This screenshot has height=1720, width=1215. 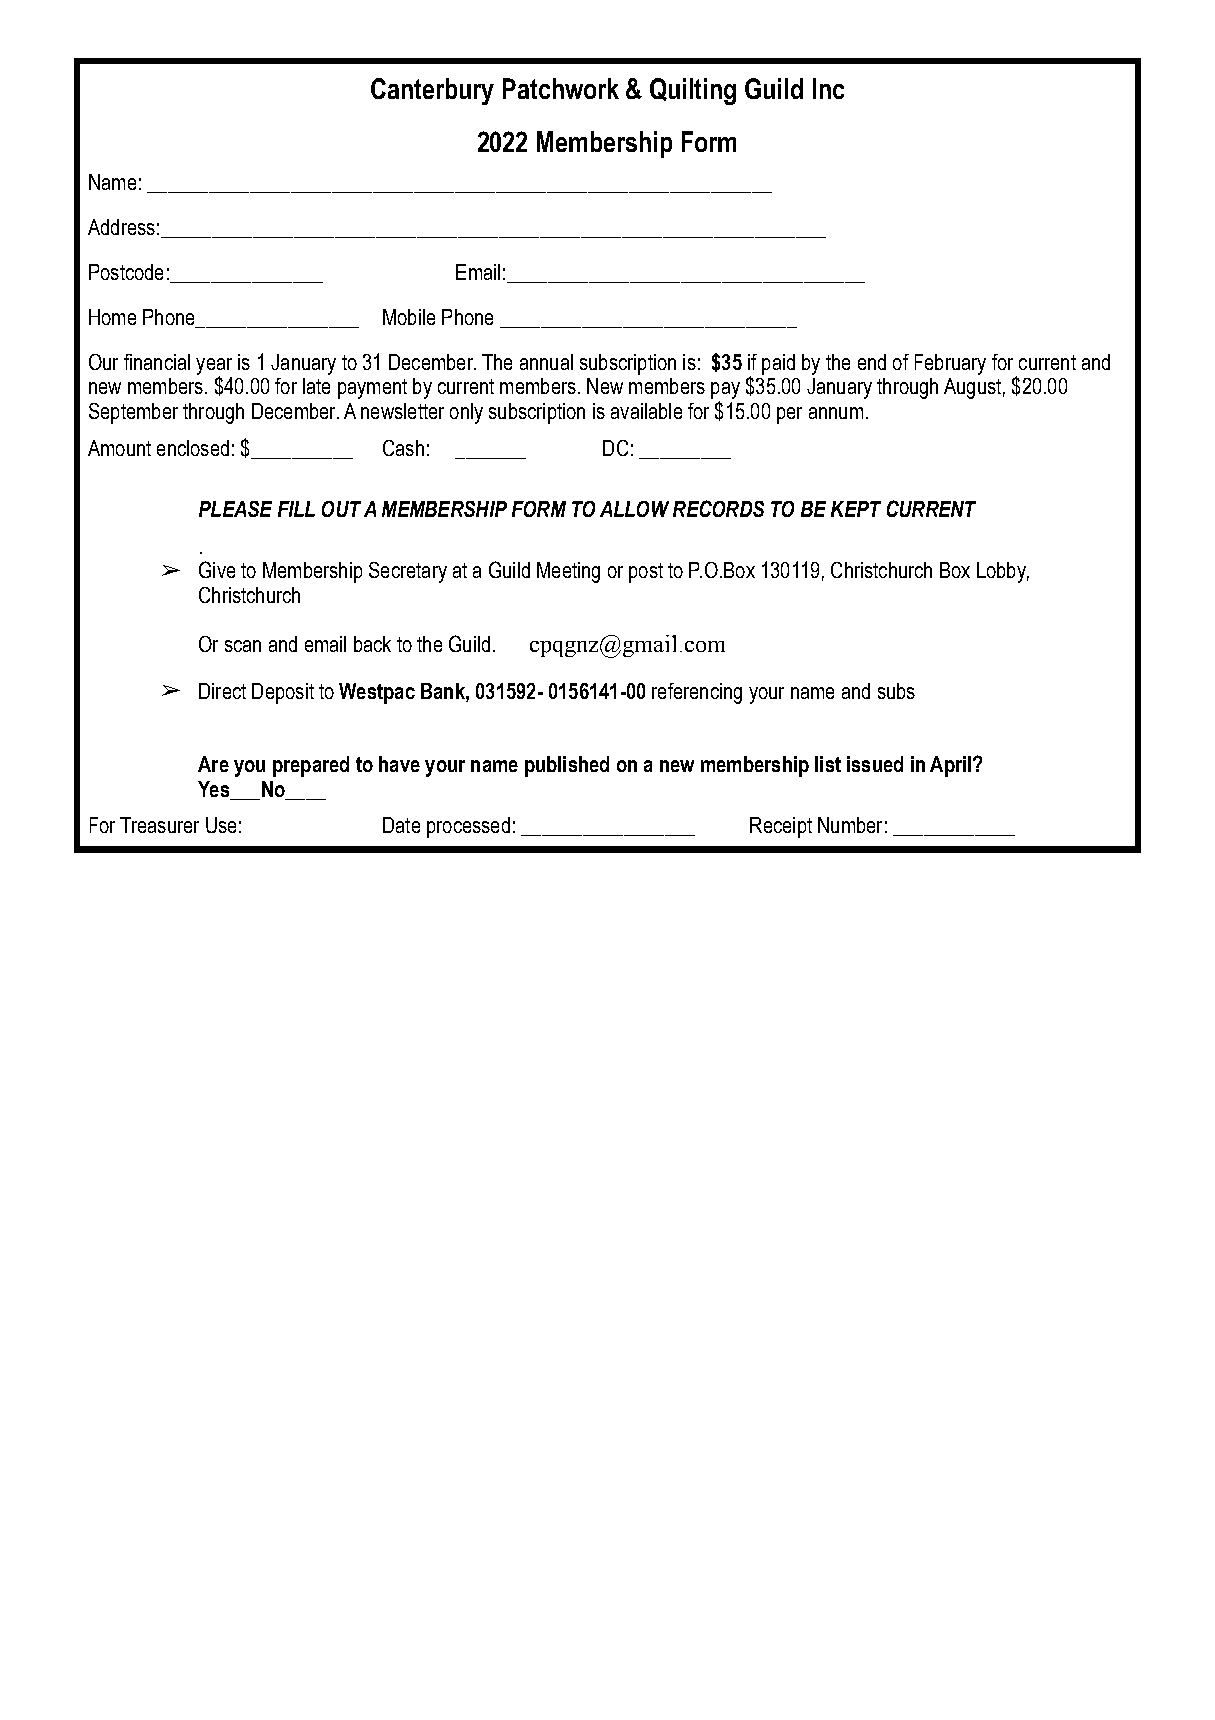 What do you see at coordinates (836, 413) in the screenshot?
I see `annum` at bounding box center [836, 413].
